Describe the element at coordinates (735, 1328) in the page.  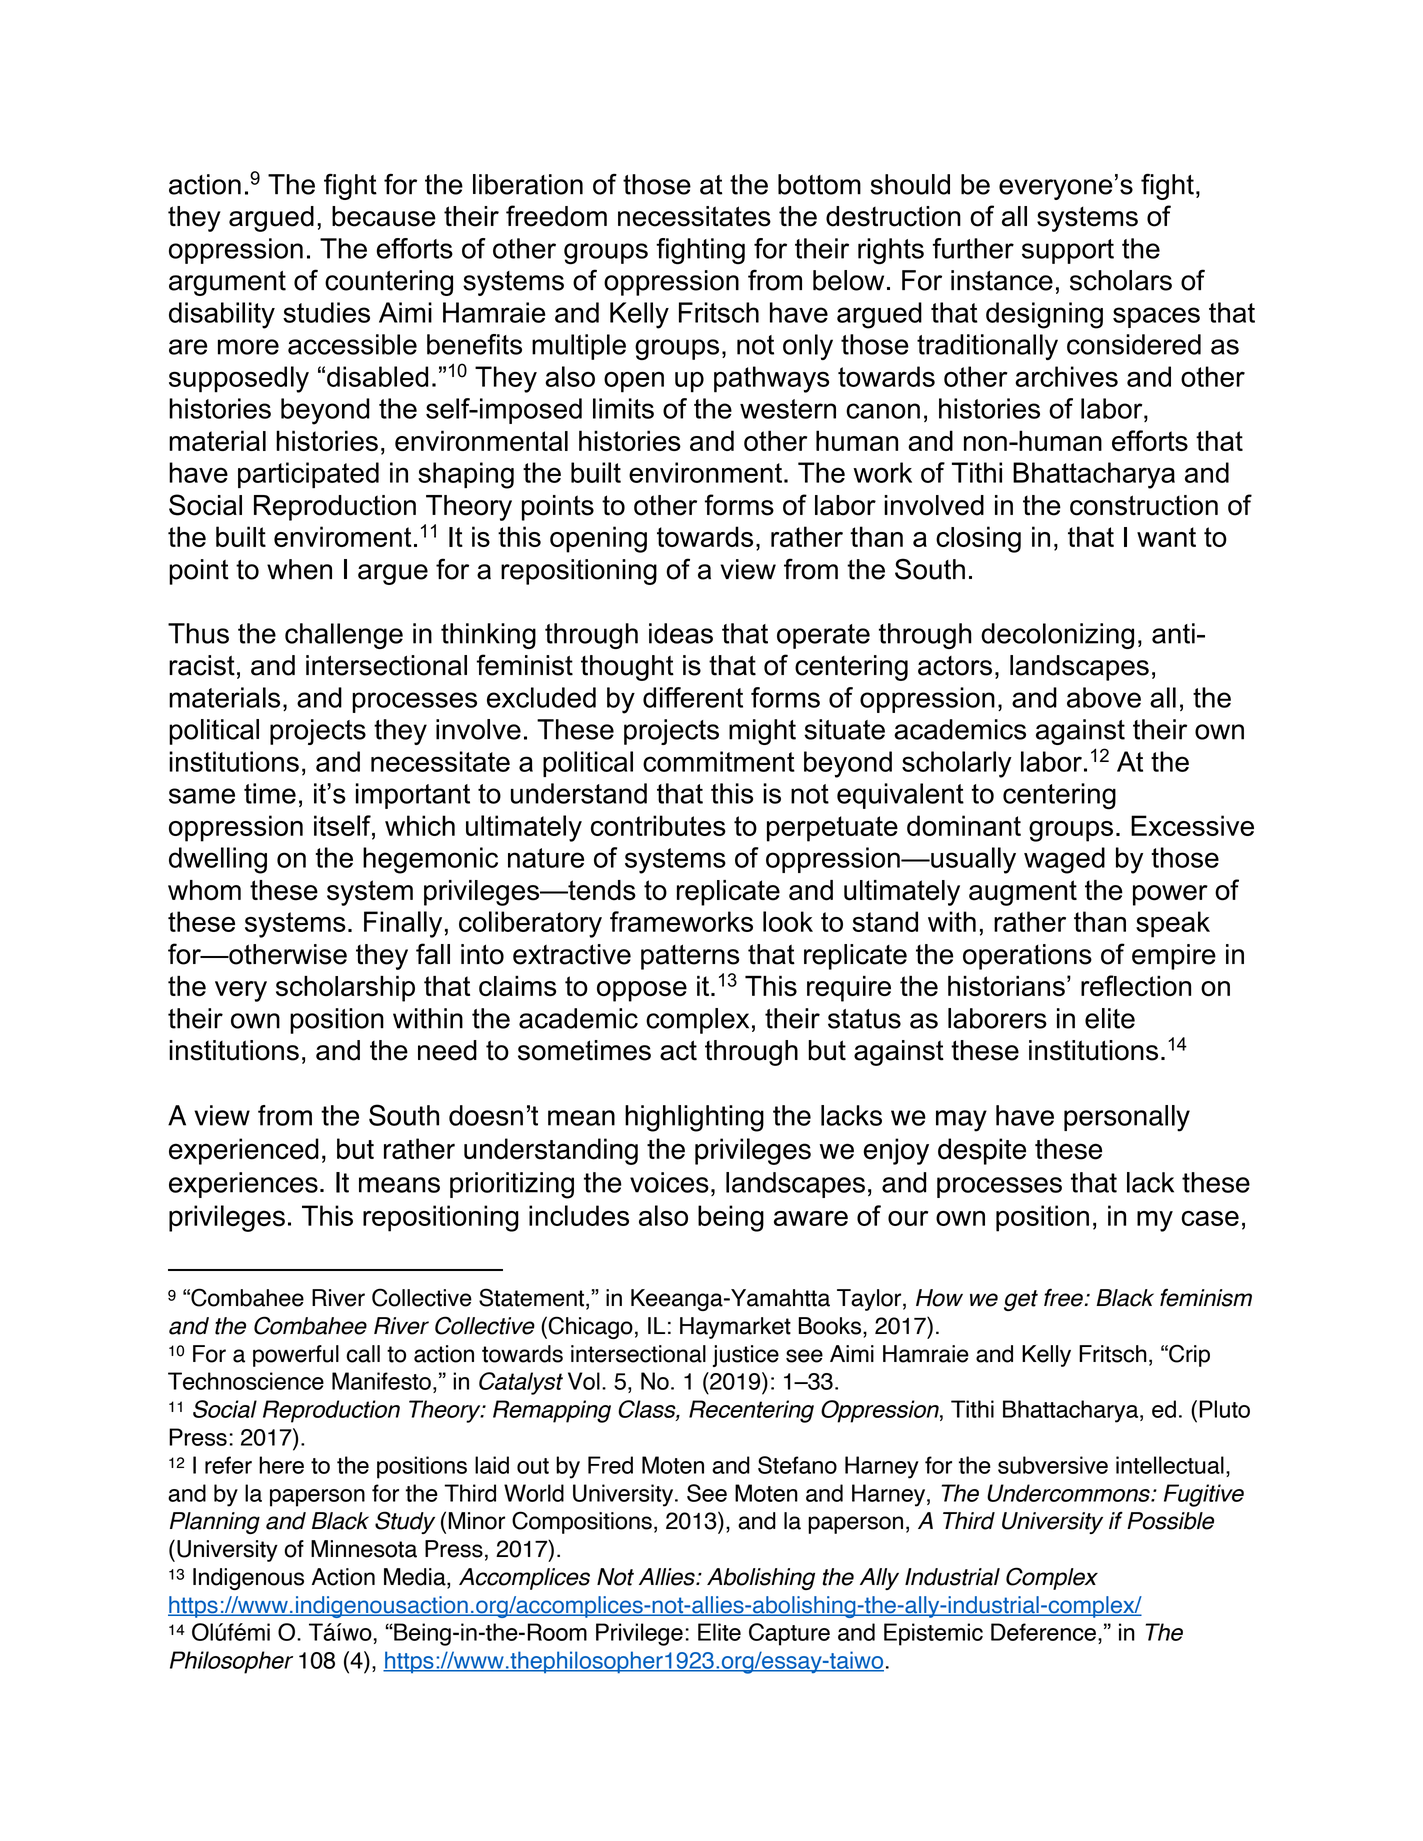
I see `Haymarket` at that location.
